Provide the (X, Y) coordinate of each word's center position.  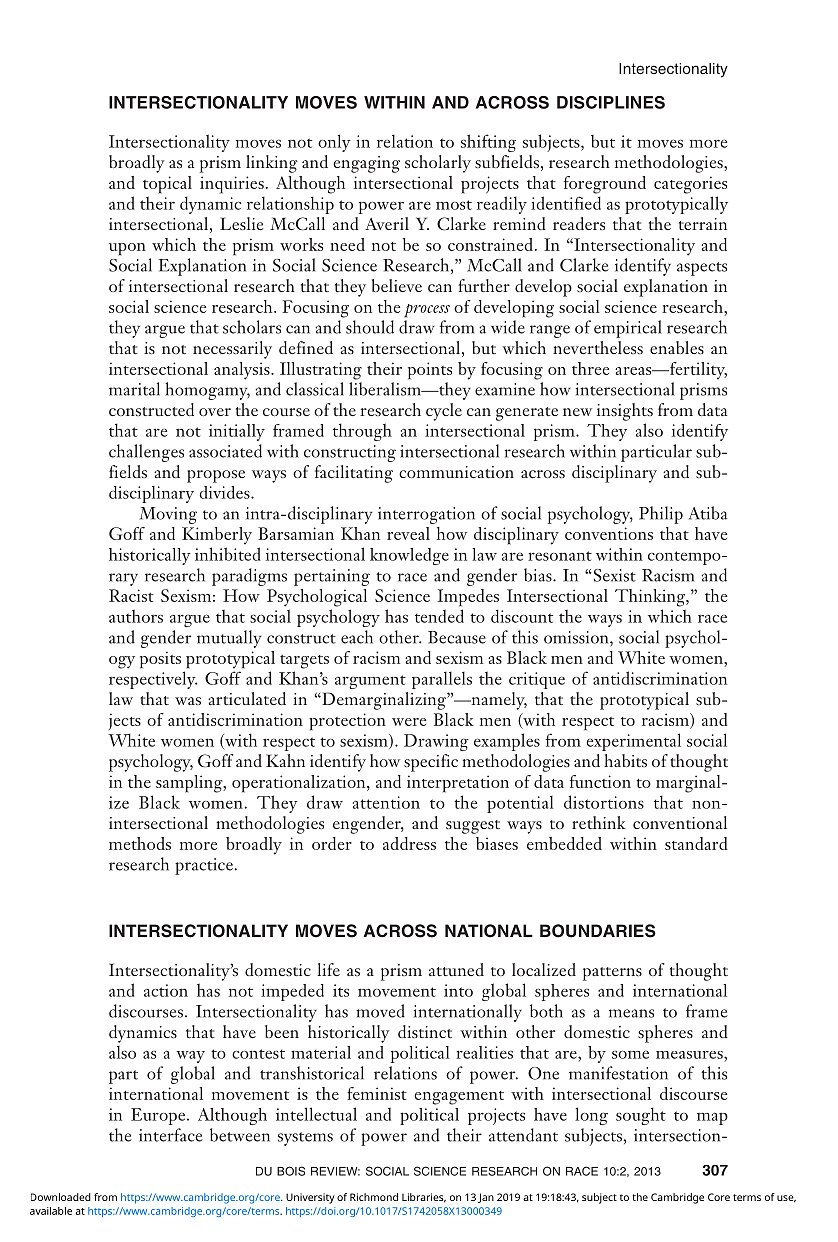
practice (204, 866)
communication (456, 472)
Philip (661, 515)
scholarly (438, 164)
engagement (459, 1098)
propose (216, 476)
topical (167, 185)
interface (171, 1135)
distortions (604, 802)
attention (386, 802)
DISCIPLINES (611, 102)
